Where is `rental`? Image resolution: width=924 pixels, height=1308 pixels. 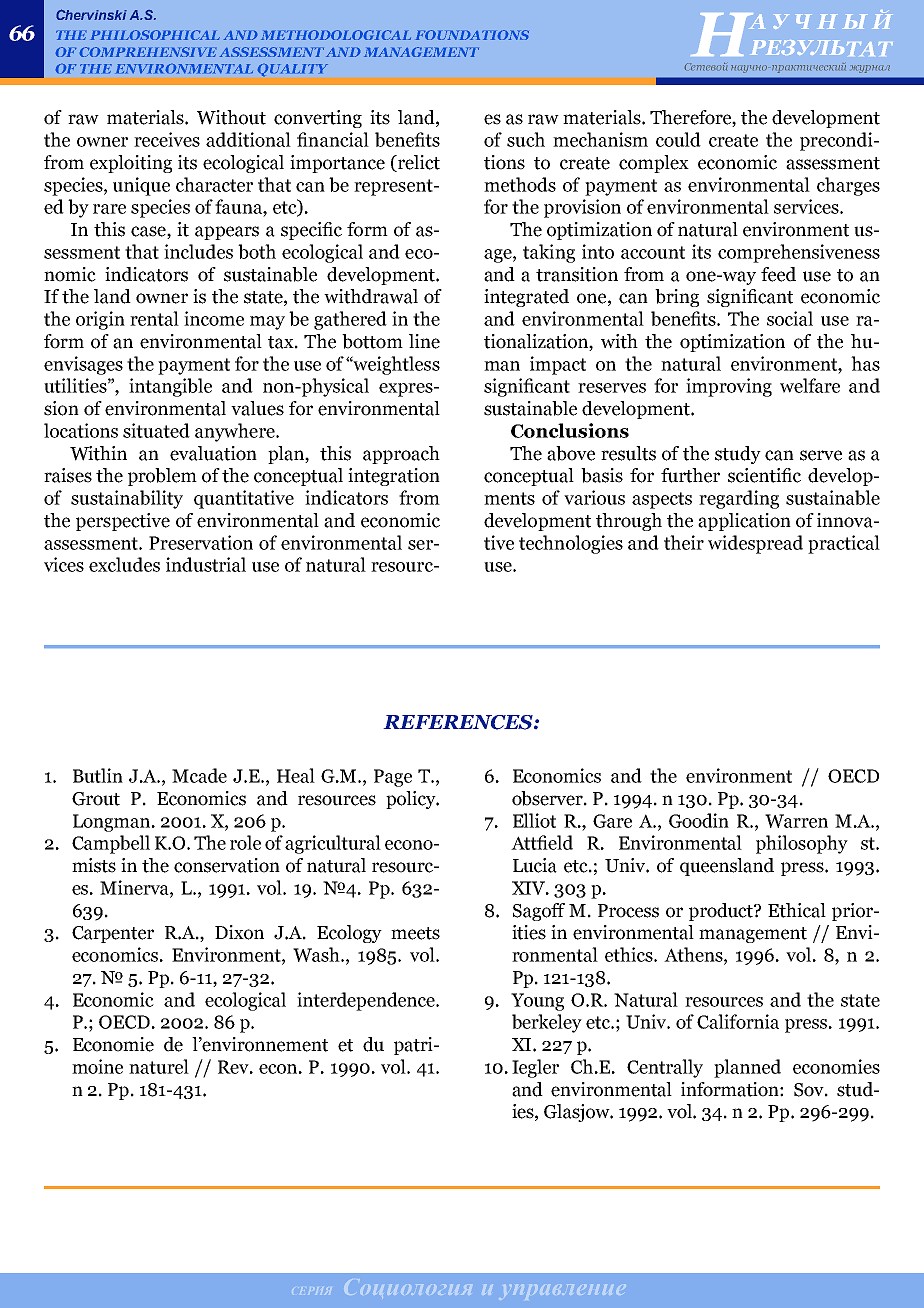 rental is located at coordinates (154, 318).
